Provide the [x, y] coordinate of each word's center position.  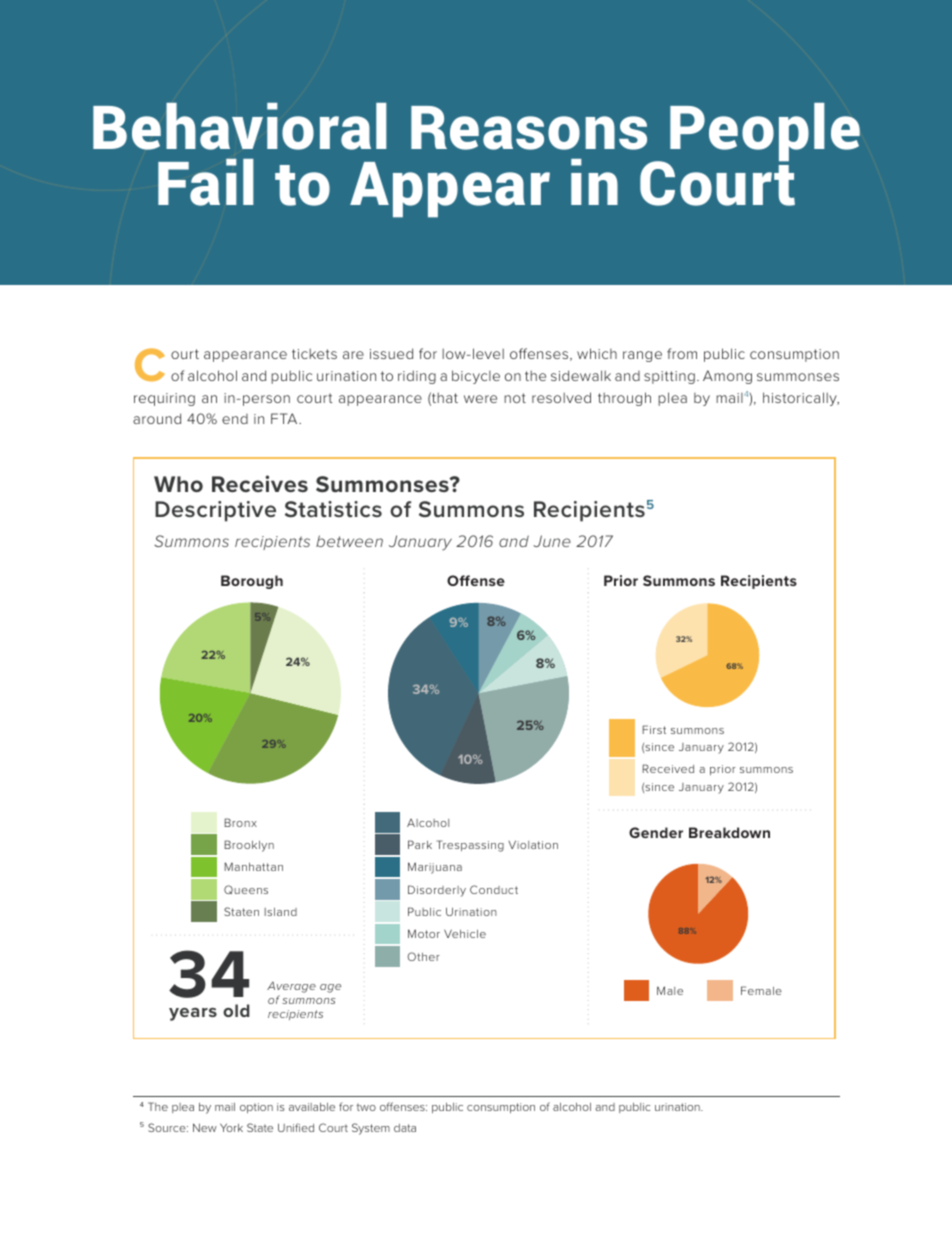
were [480, 399]
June [552, 541]
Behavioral [240, 126]
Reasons [529, 128]
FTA [285, 418]
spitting [669, 377]
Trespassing [470, 846]
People [765, 132]
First [654, 729]
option [256, 1108]
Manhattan [253, 866]
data [405, 1128]
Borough [252, 582]
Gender [656, 832]
